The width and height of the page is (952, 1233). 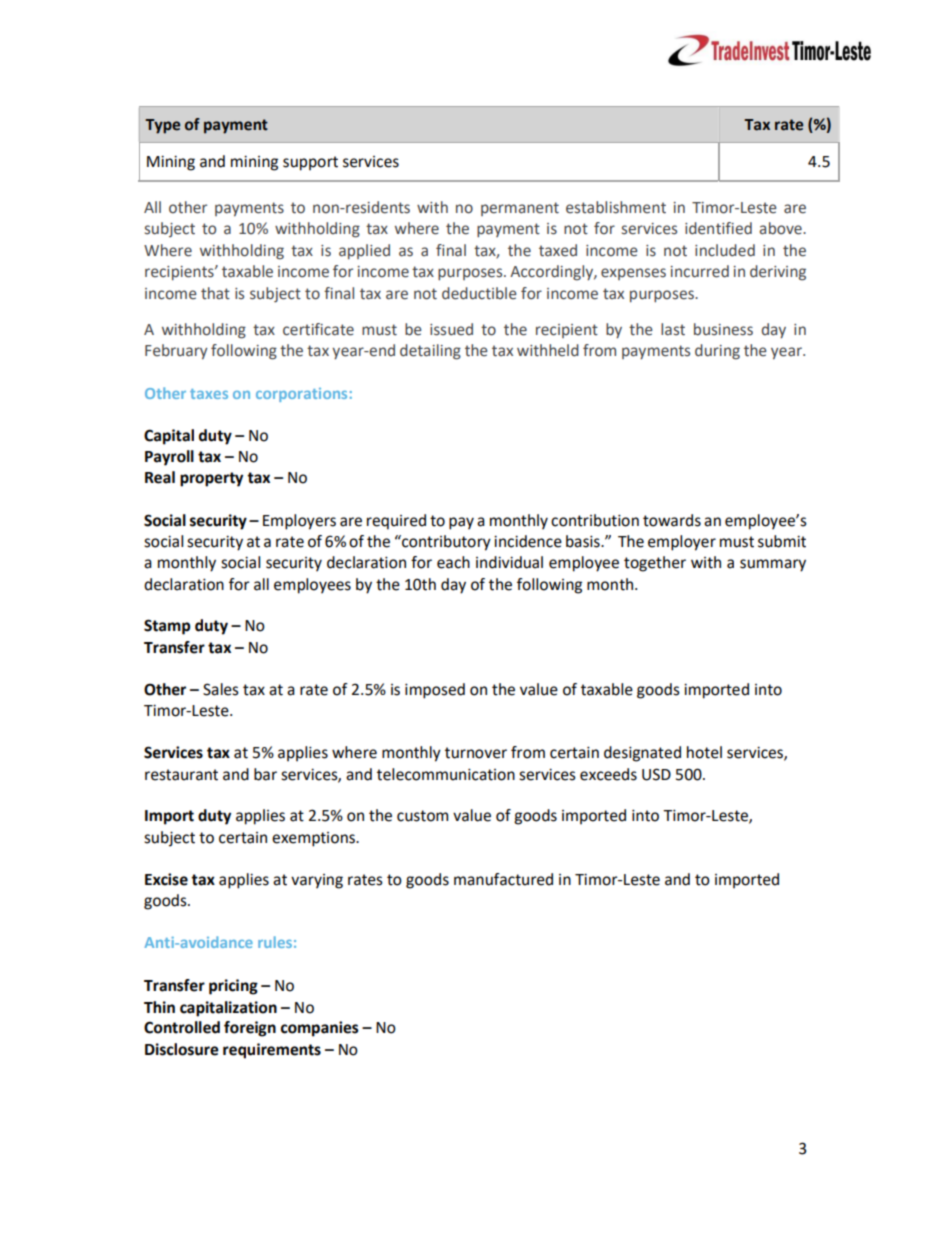 What do you see at coordinates (520, 209) in the page?
I see `permanent` at bounding box center [520, 209].
